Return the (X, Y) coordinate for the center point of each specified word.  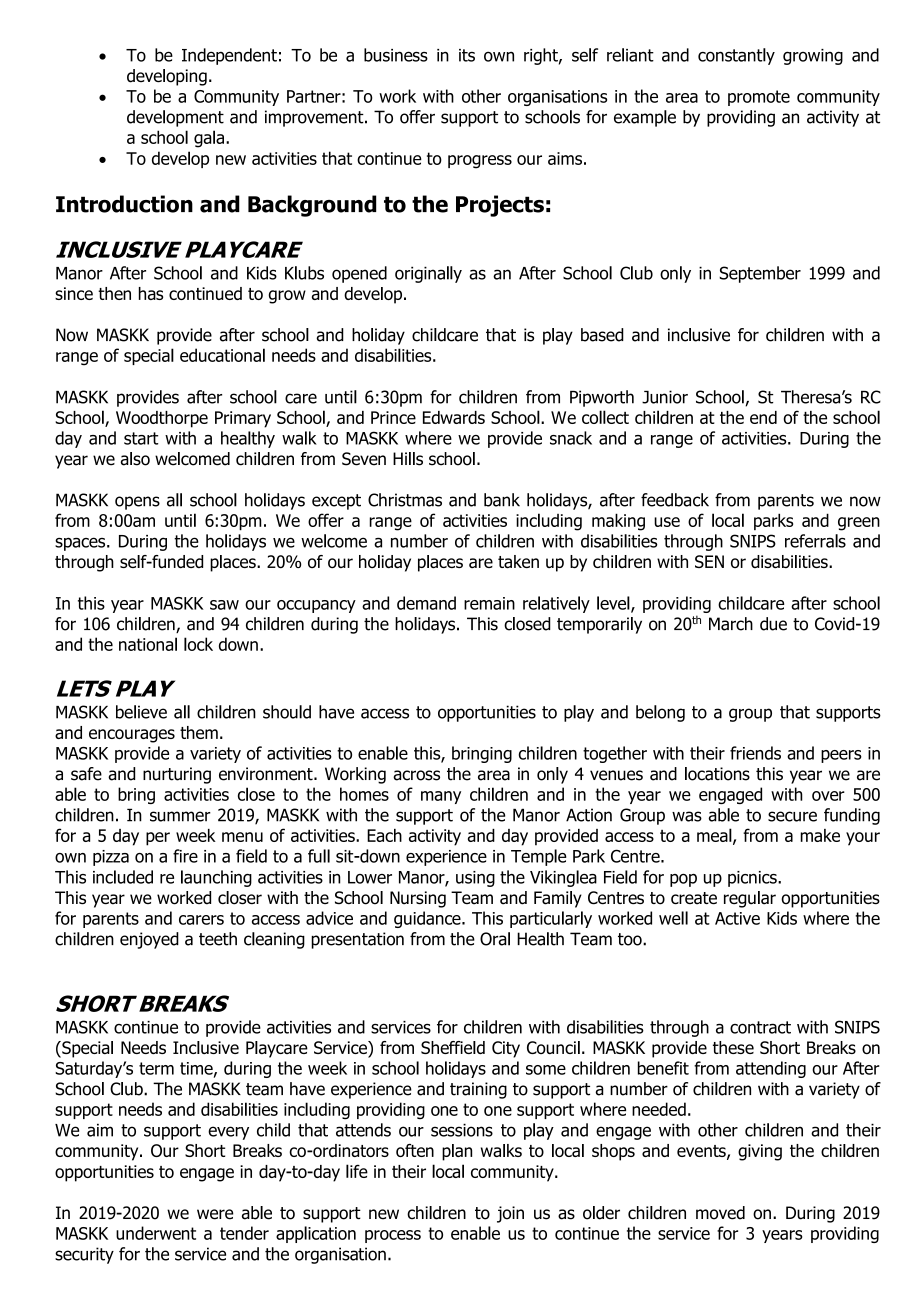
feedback (675, 500)
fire (185, 856)
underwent (156, 1233)
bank (502, 500)
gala (209, 139)
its (467, 55)
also (135, 459)
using (475, 879)
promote (759, 98)
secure (792, 816)
